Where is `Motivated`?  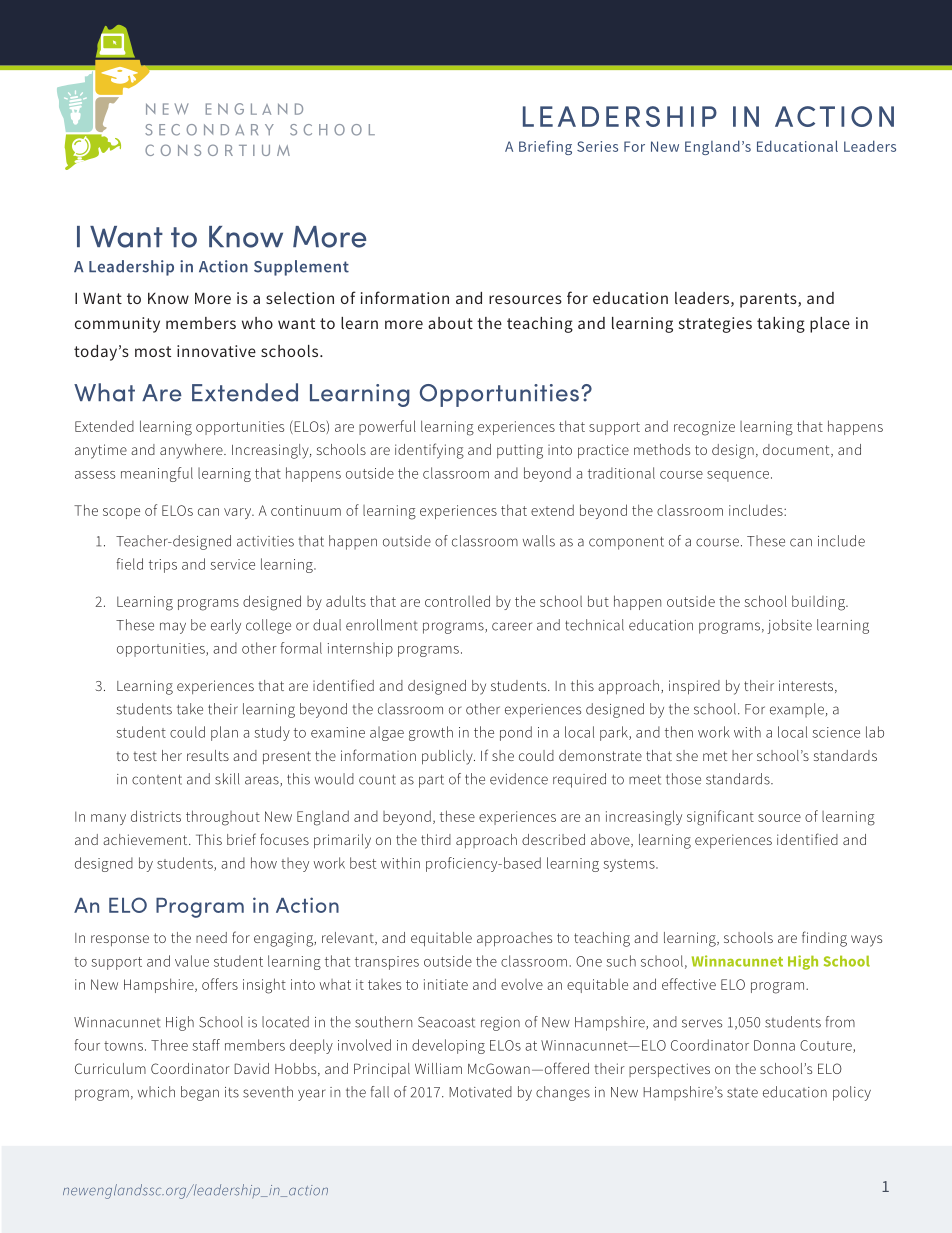
Motivated is located at coordinates (480, 1092).
